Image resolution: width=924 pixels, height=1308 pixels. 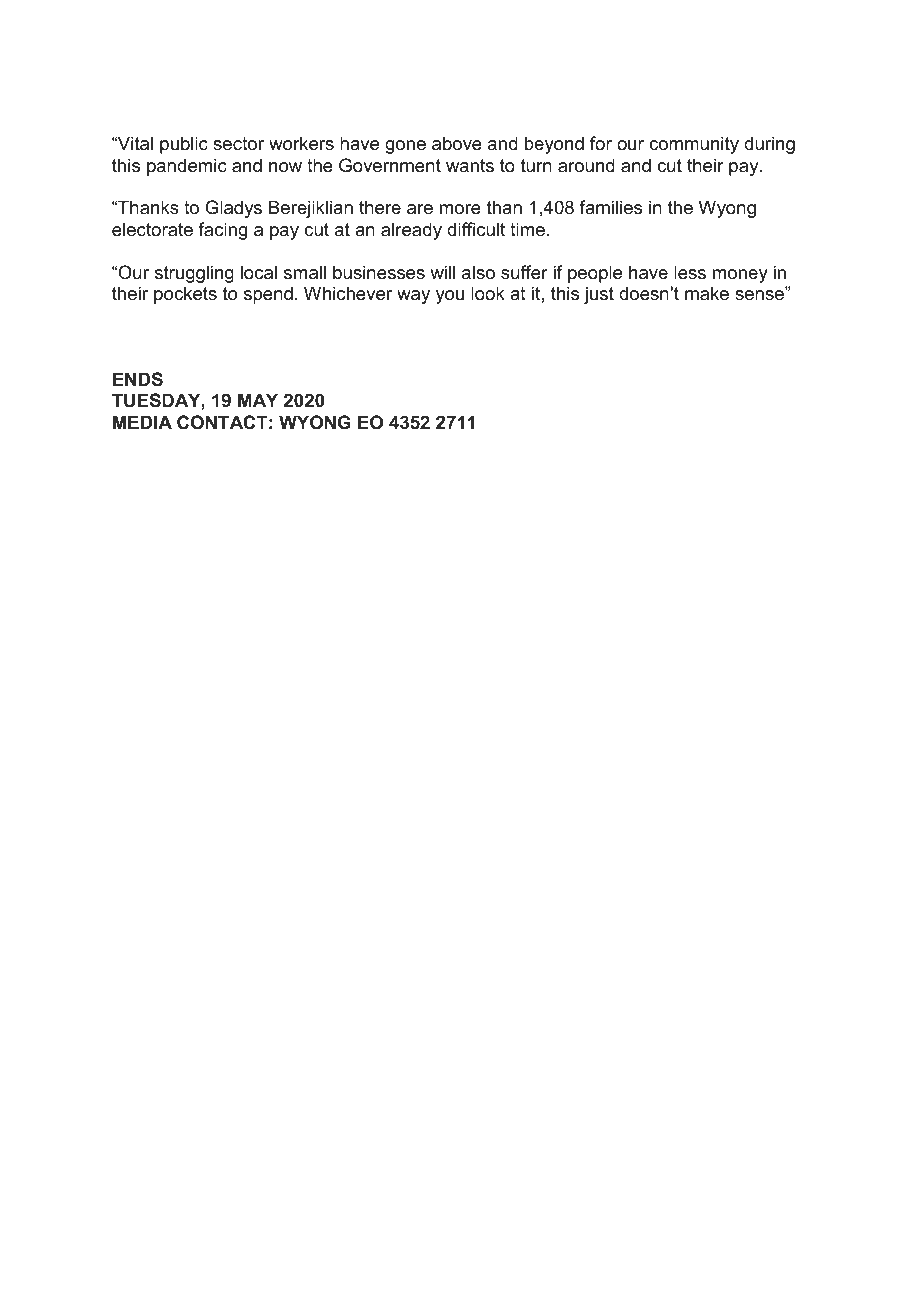 What do you see at coordinates (690, 272) in the image?
I see `less` at bounding box center [690, 272].
